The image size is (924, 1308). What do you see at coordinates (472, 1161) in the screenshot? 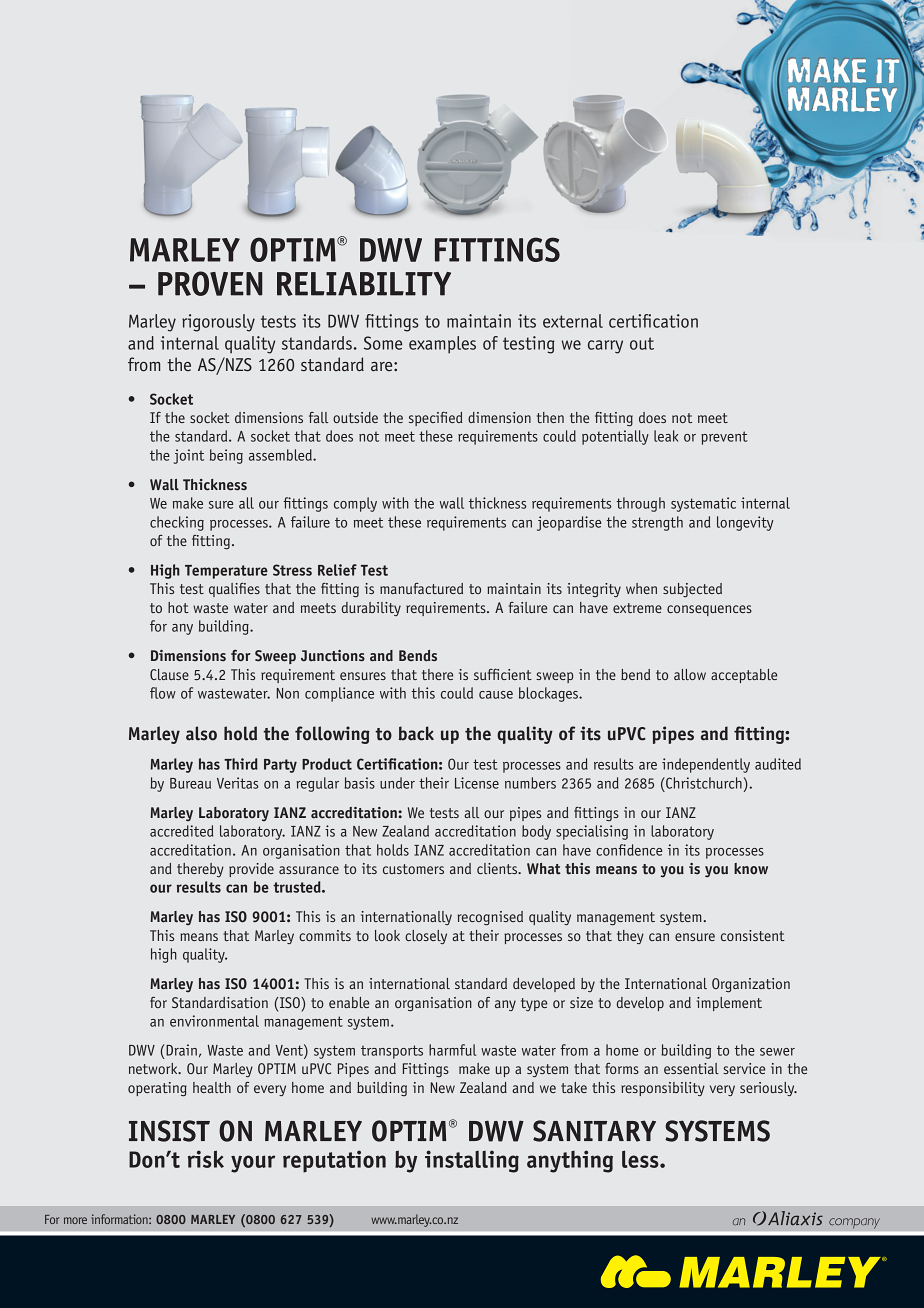
I see `installing` at bounding box center [472, 1161].
